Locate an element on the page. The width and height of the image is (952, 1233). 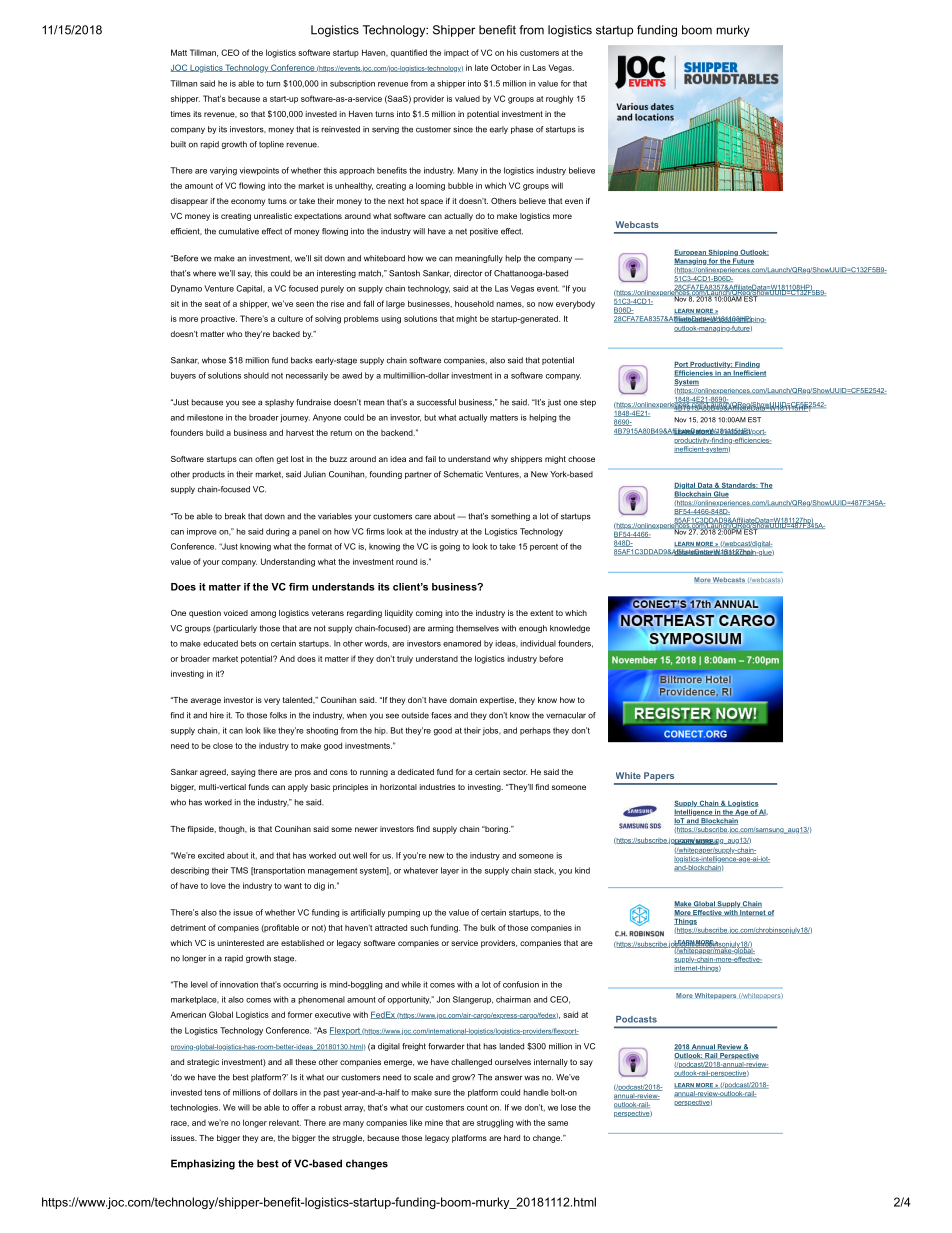
times is located at coordinates (181, 114).
